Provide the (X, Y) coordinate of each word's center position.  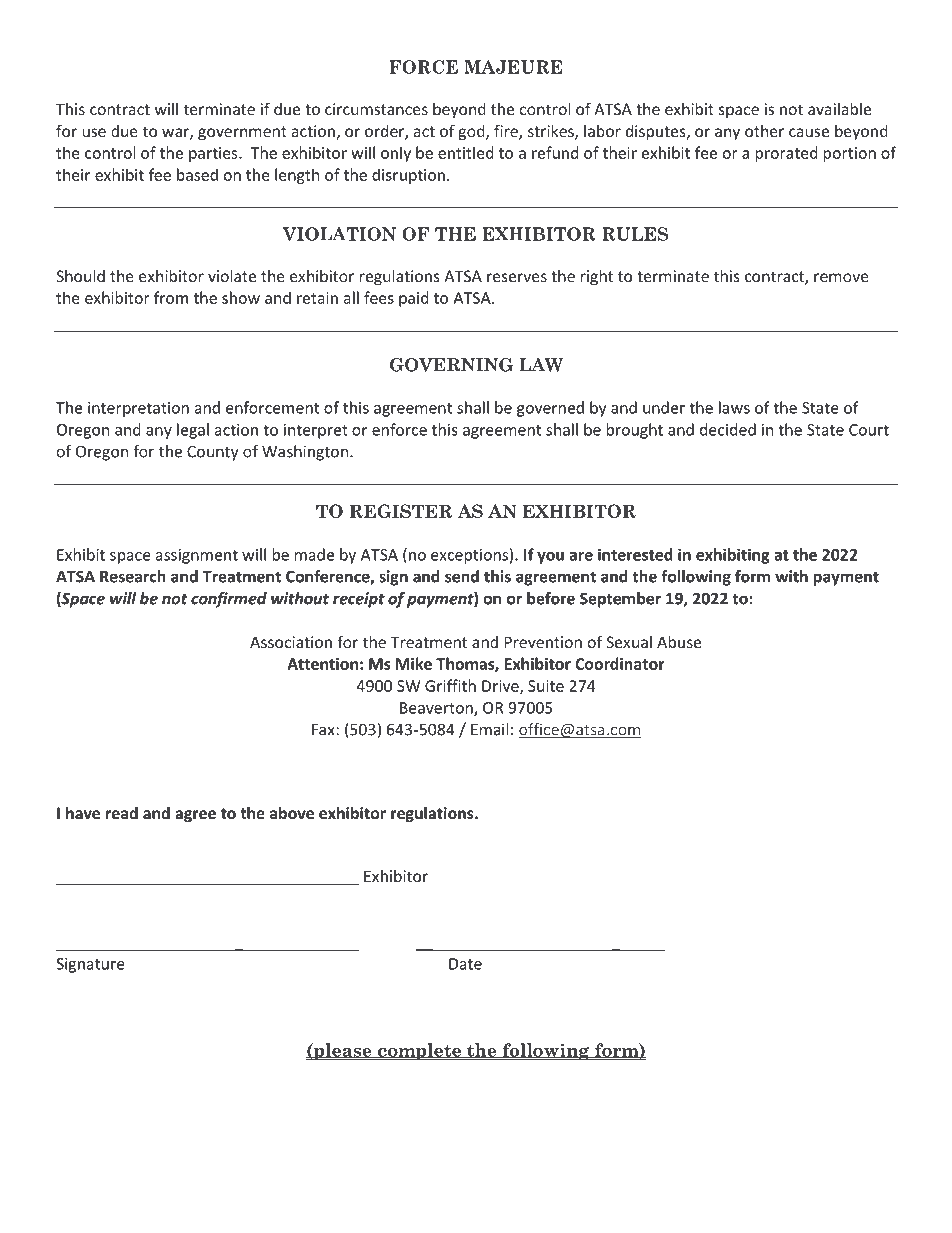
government (242, 133)
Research (133, 576)
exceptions (469, 556)
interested (635, 554)
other (764, 131)
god (473, 132)
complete (419, 1051)
